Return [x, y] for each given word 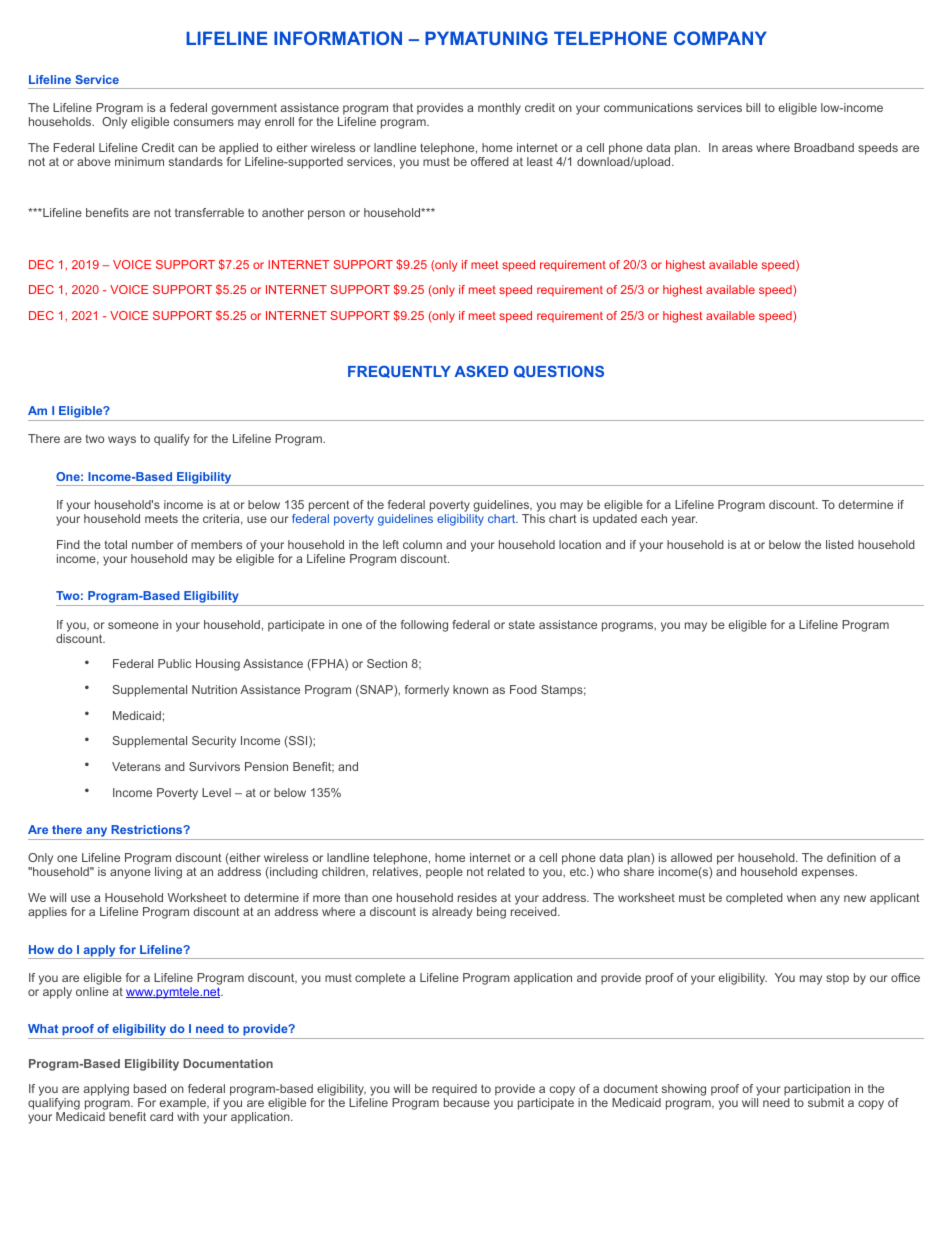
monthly [499, 109]
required [454, 1091]
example [184, 1105]
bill [753, 107]
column [422, 544]
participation [817, 1091]
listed [840, 544]
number [152, 544]
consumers [204, 122]
